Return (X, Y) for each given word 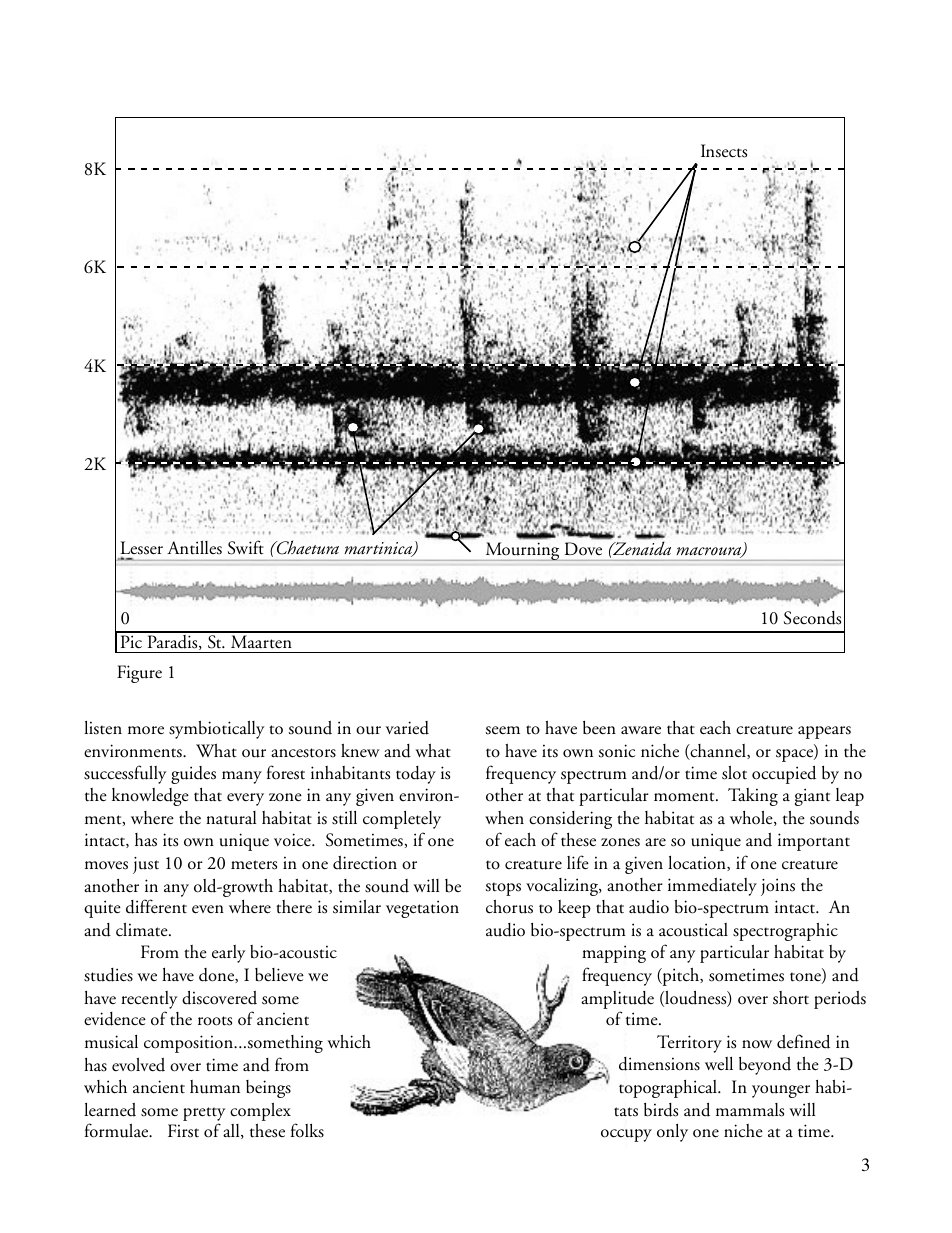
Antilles (194, 548)
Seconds (812, 618)
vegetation (422, 909)
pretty (204, 1114)
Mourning (522, 551)
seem (503, 730)
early (228, 954)
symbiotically (216, 729)
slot (734, 773)
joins (778, 887)
